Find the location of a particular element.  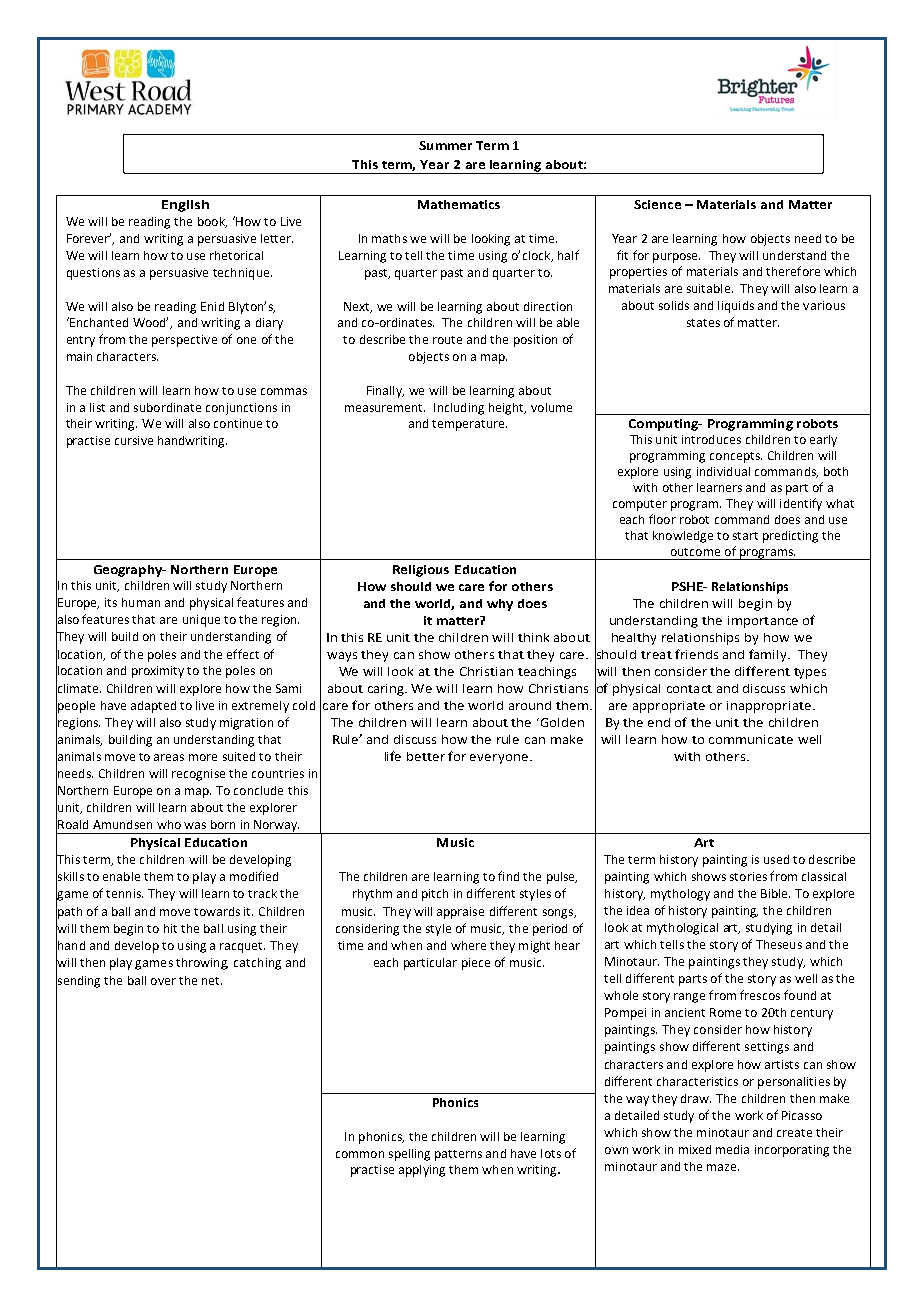

English is located at coordinates (185, 206).
